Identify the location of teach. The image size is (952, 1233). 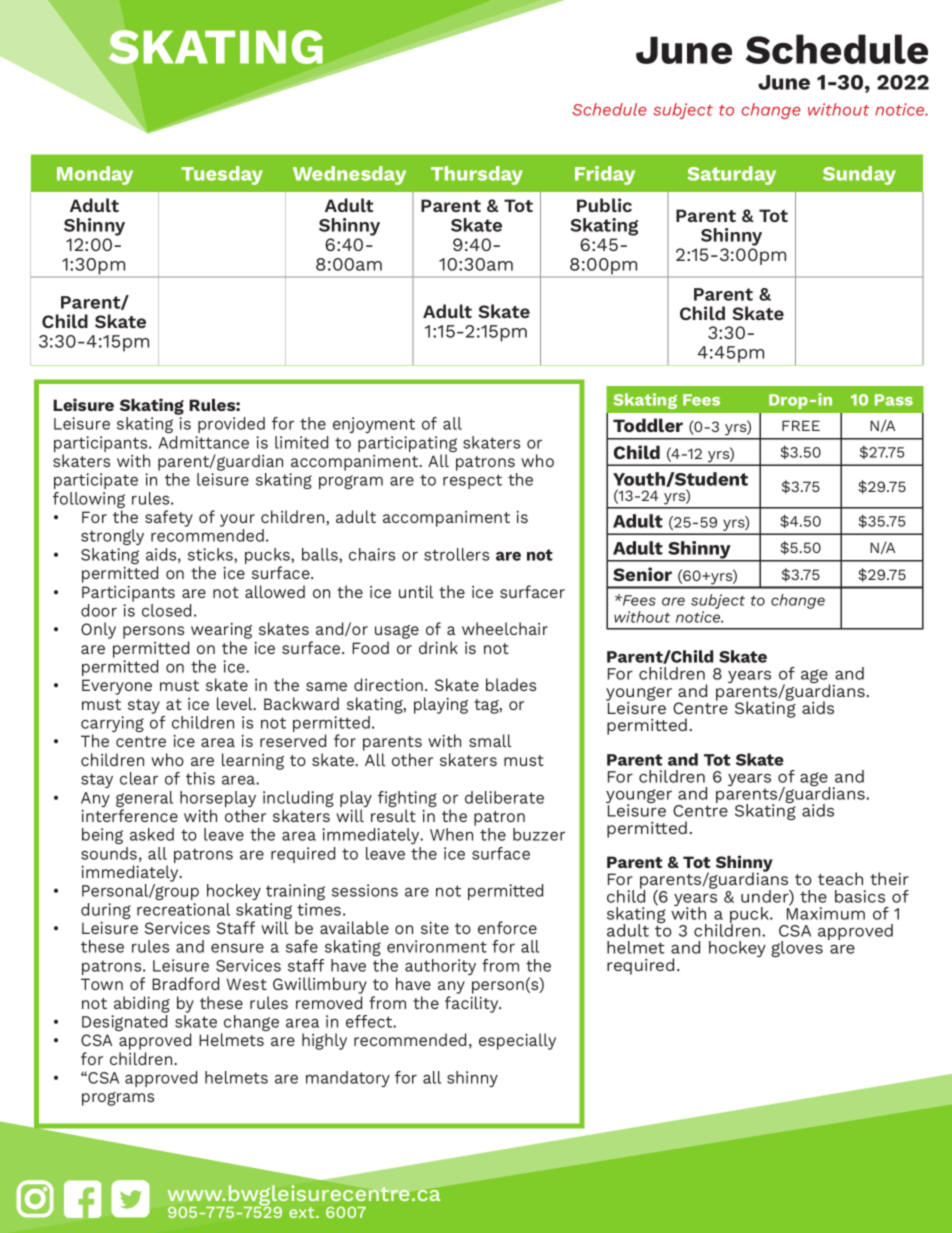
(840, 878).
